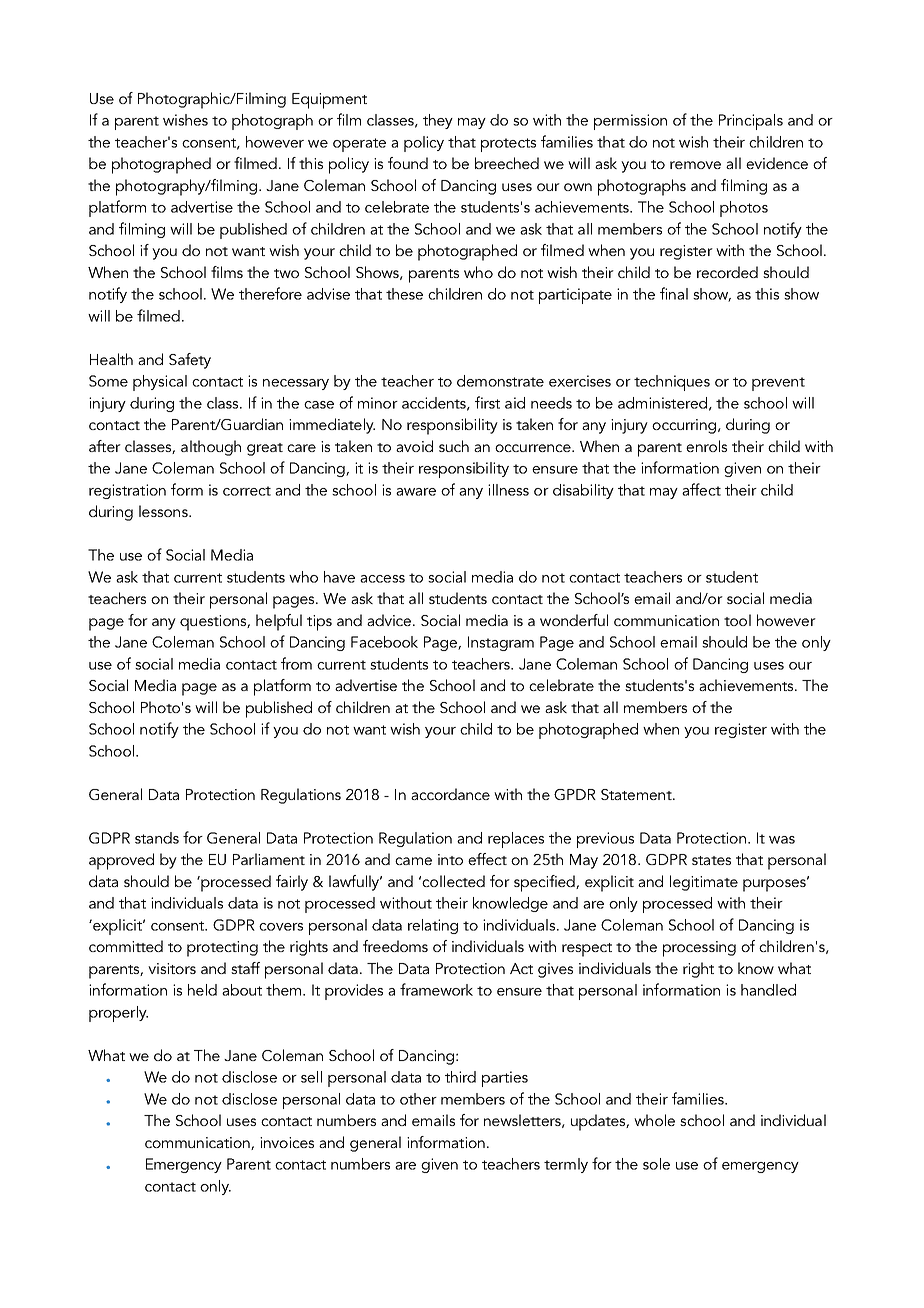 Image resolution: width=924 pixels, height=1308 pixels. I want to click on collected, so click(453, 881).
